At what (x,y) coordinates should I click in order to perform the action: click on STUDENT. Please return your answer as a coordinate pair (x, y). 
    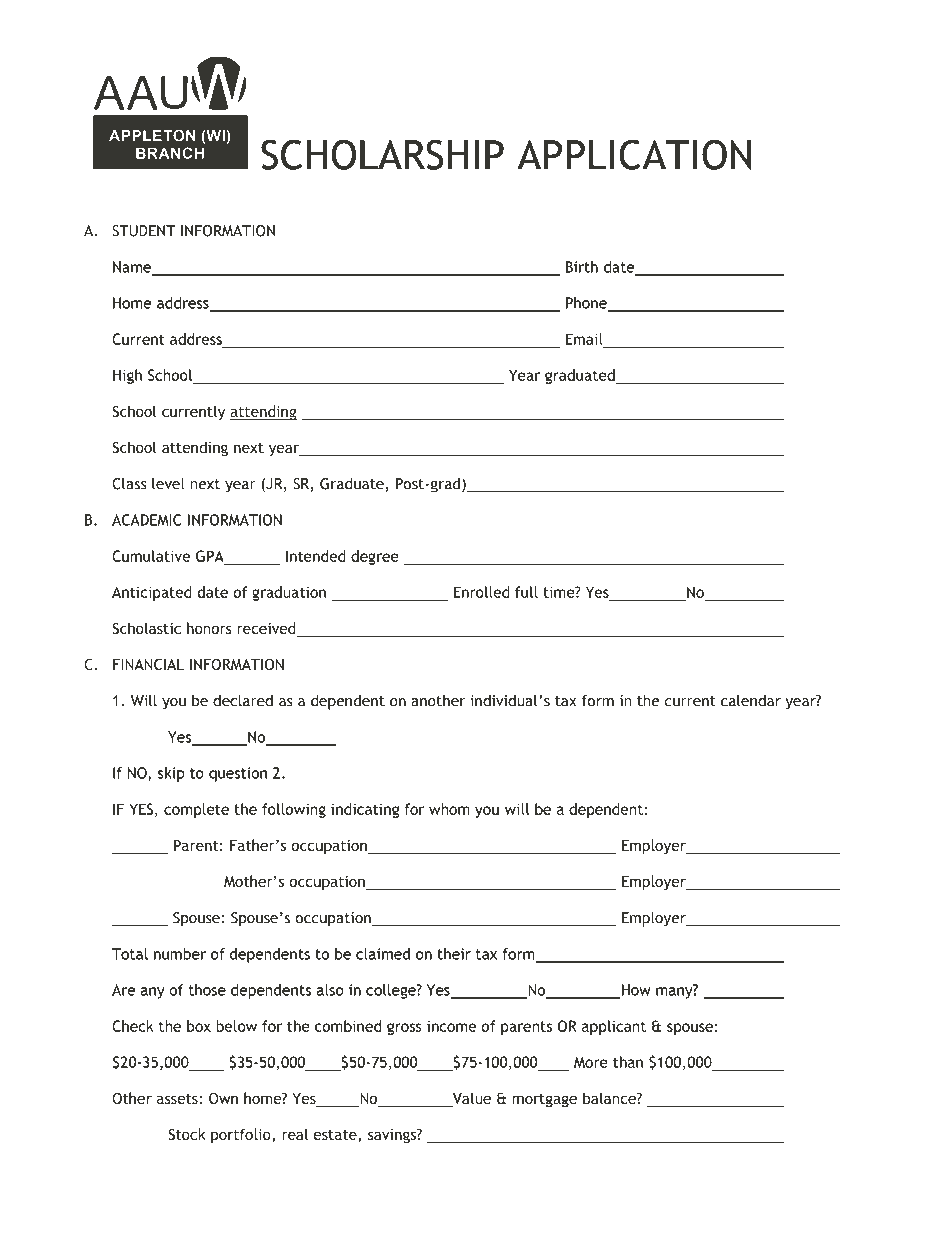
    Looking at the image, I should click on (143, 231).
